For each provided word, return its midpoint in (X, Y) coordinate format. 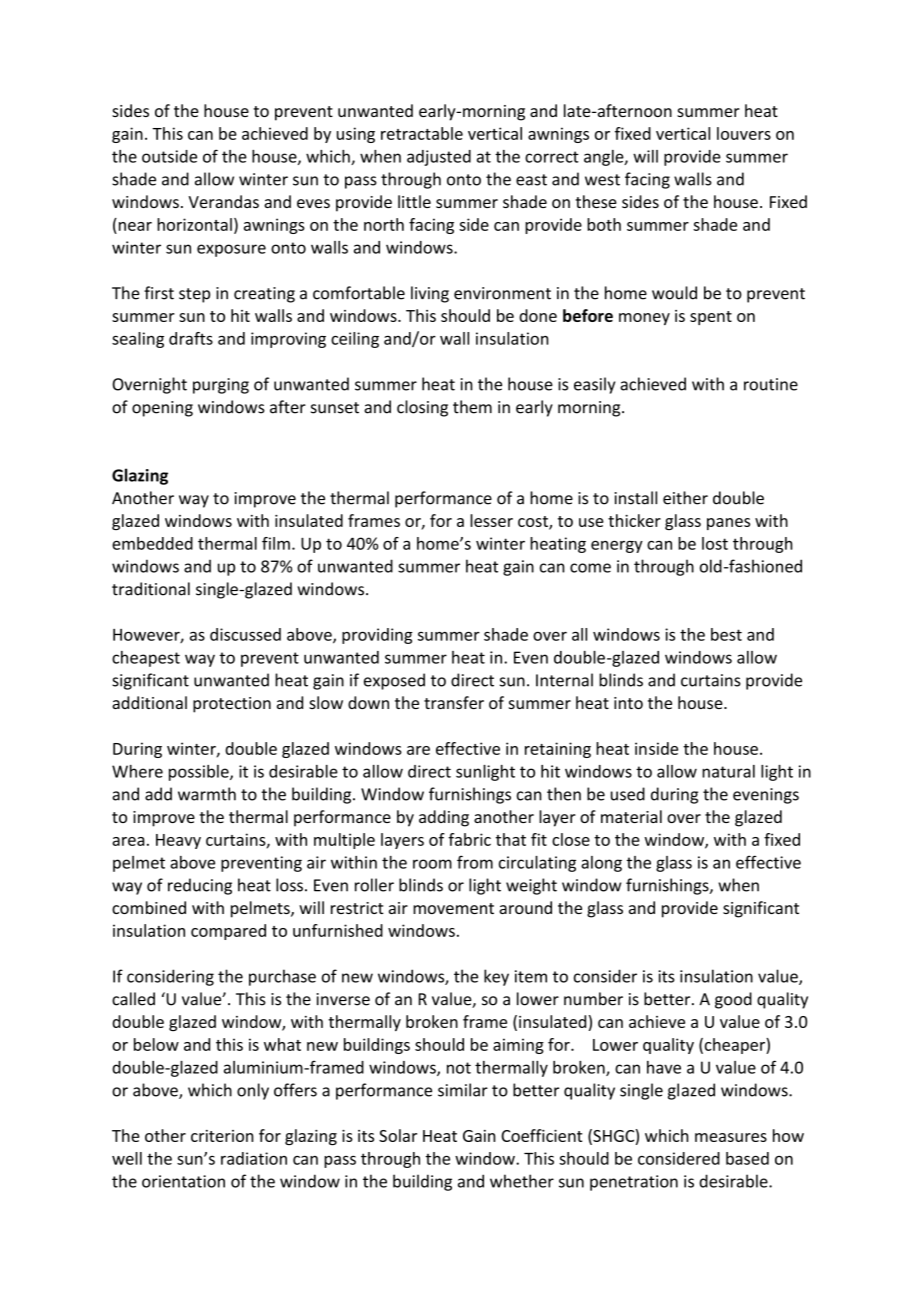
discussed (245, 634)
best (726, 634)
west (602, 180)
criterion (222, 1136)
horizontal (194, 224)
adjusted (439, 158)
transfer (454, 702)
